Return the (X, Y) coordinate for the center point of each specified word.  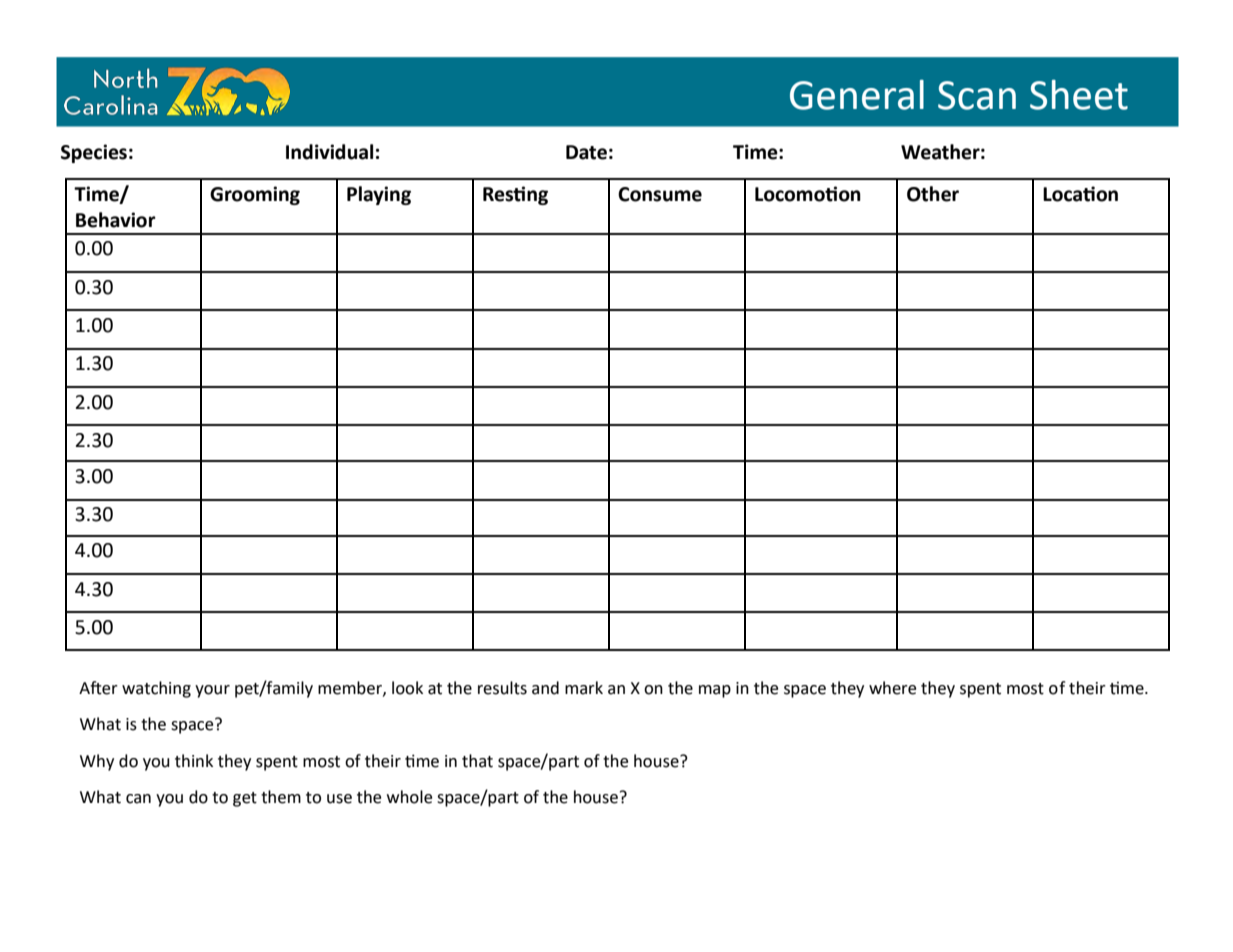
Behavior (116, 220)
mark (584, 688)
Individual (329, 152)
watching (156, 689)
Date (586, 152)
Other (933, 194)
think (194, 761)
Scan (977, 95)
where (892, 688)
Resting (515, 195)
